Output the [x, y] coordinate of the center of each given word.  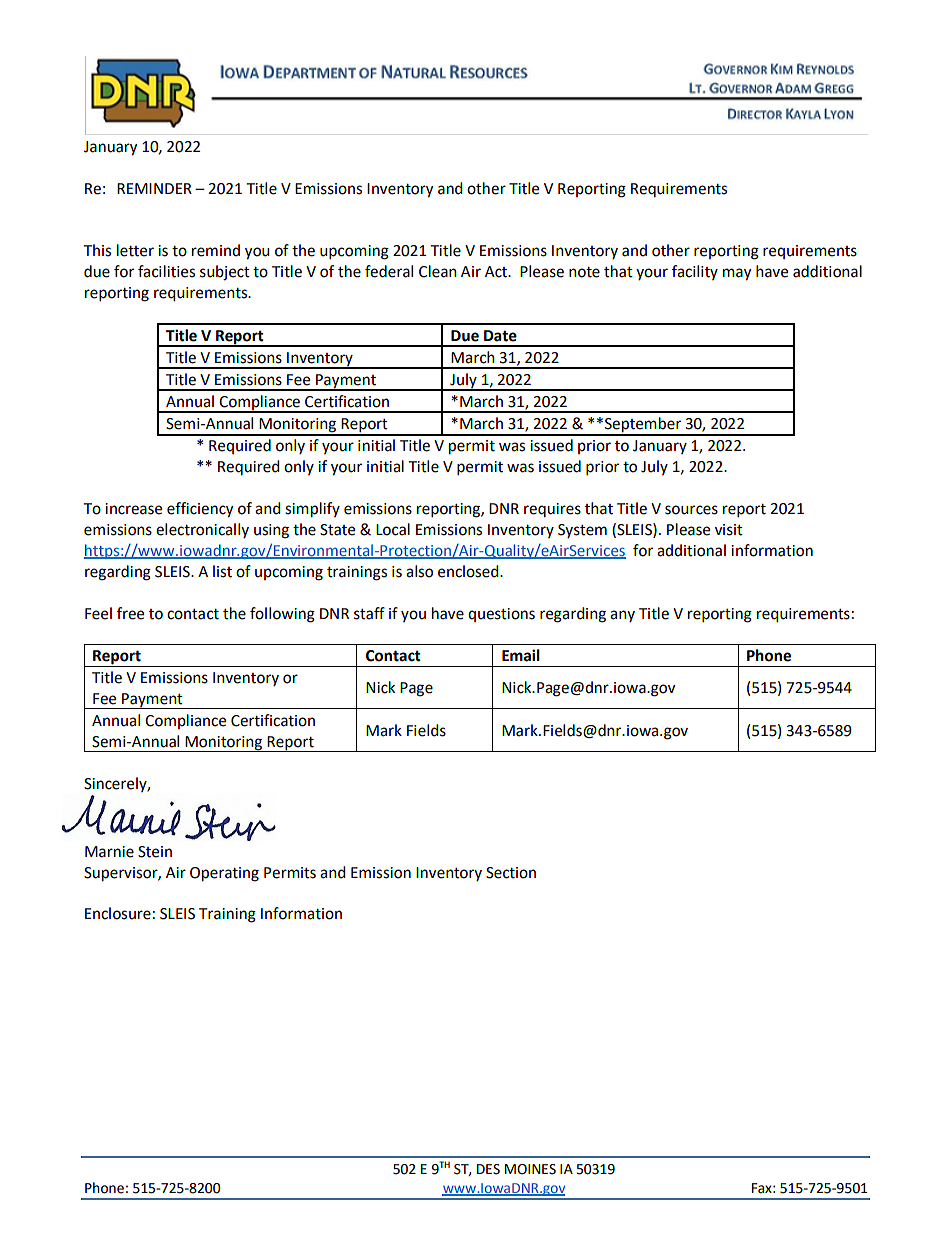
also [419, 571]
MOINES [530, 1169]
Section [511, 873]
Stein [155, 852]
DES [488, 1169]
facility [695, 272]
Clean [438, 271]
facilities [166, 271]
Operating [224, 874]
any [622, 616]
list [222, 571]
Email [521, 655]
